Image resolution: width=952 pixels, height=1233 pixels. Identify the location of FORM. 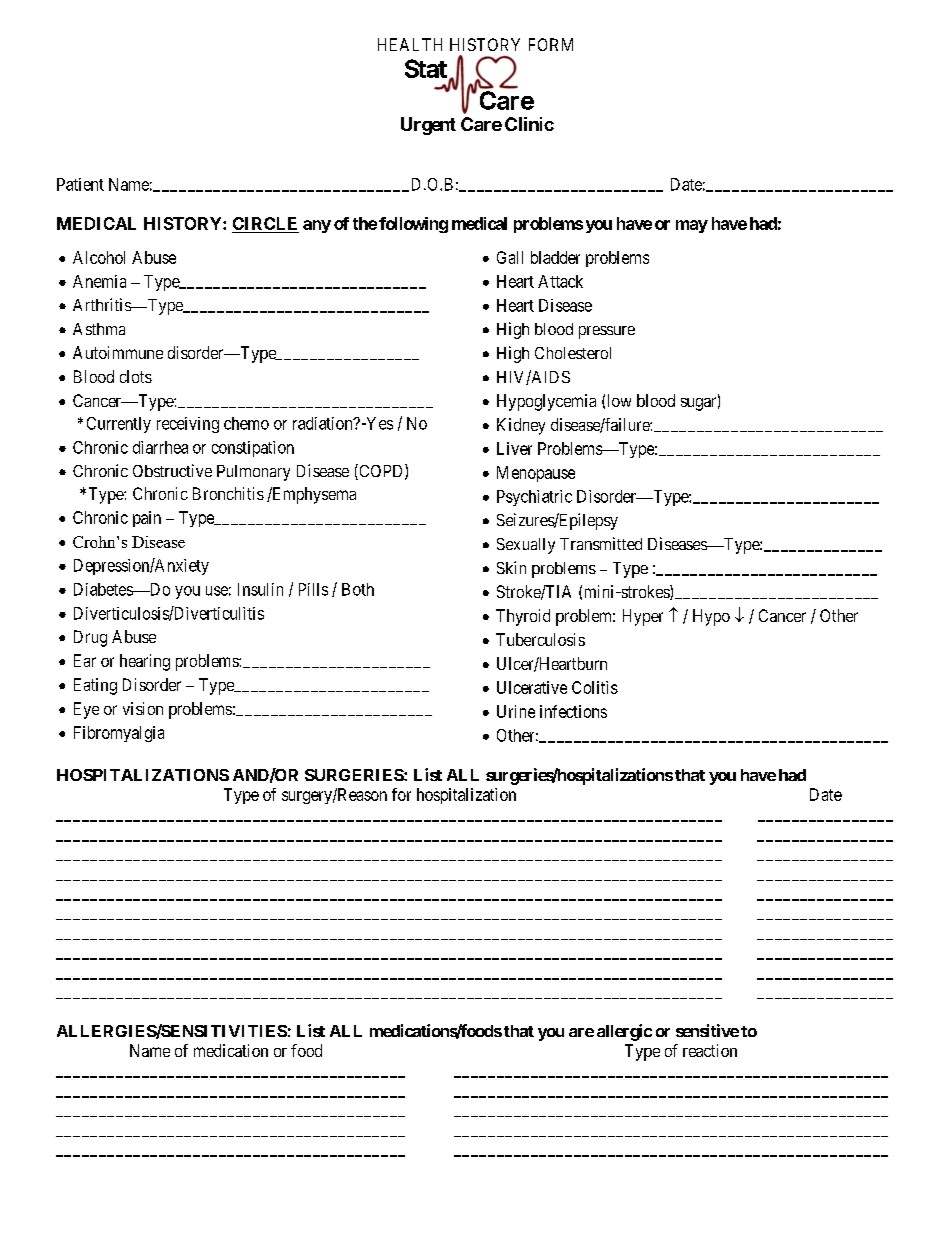
(551, 44).
